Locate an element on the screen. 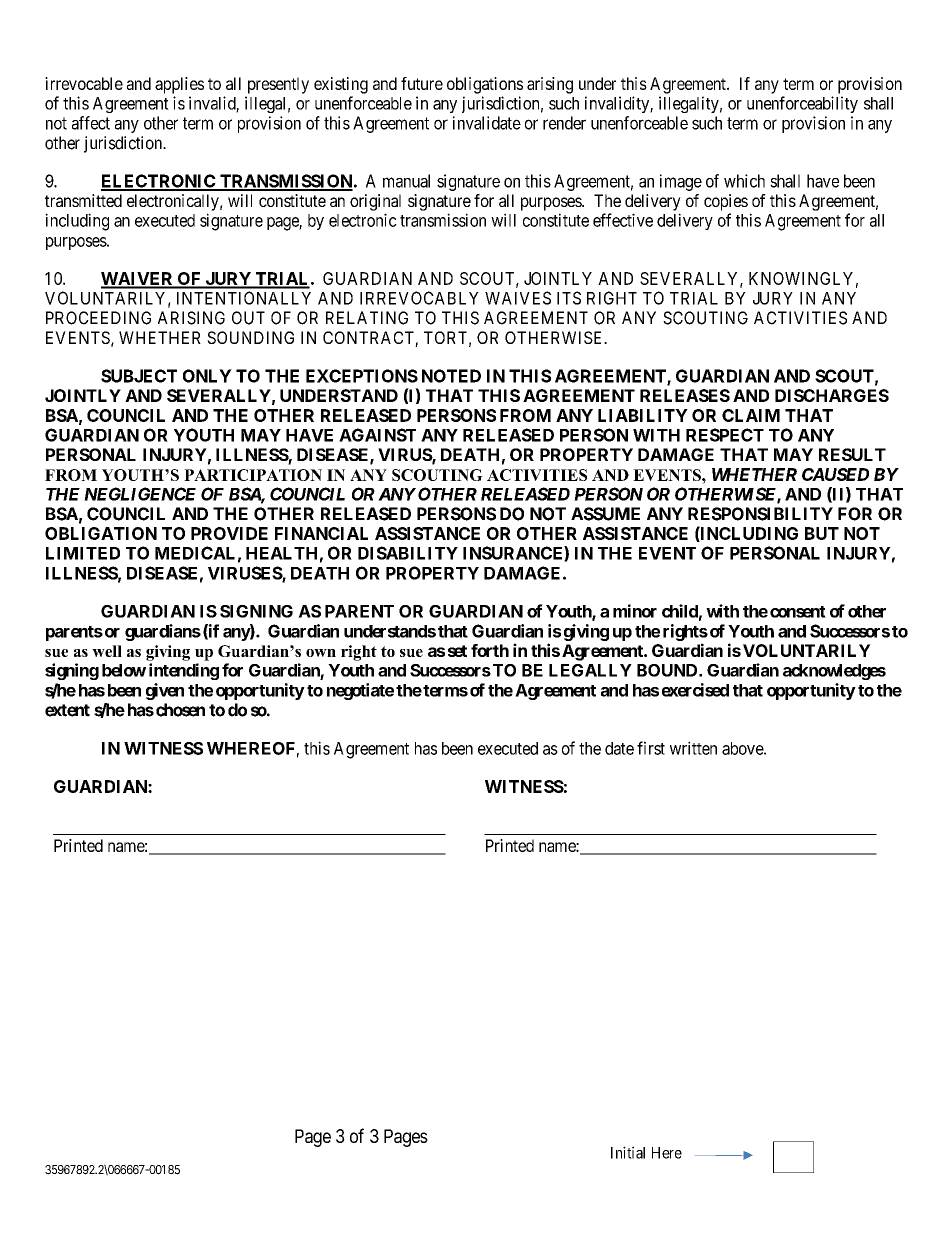 The height and width of the screenshot is (1233, 952). exercised is located at coordinates (695, 690).
